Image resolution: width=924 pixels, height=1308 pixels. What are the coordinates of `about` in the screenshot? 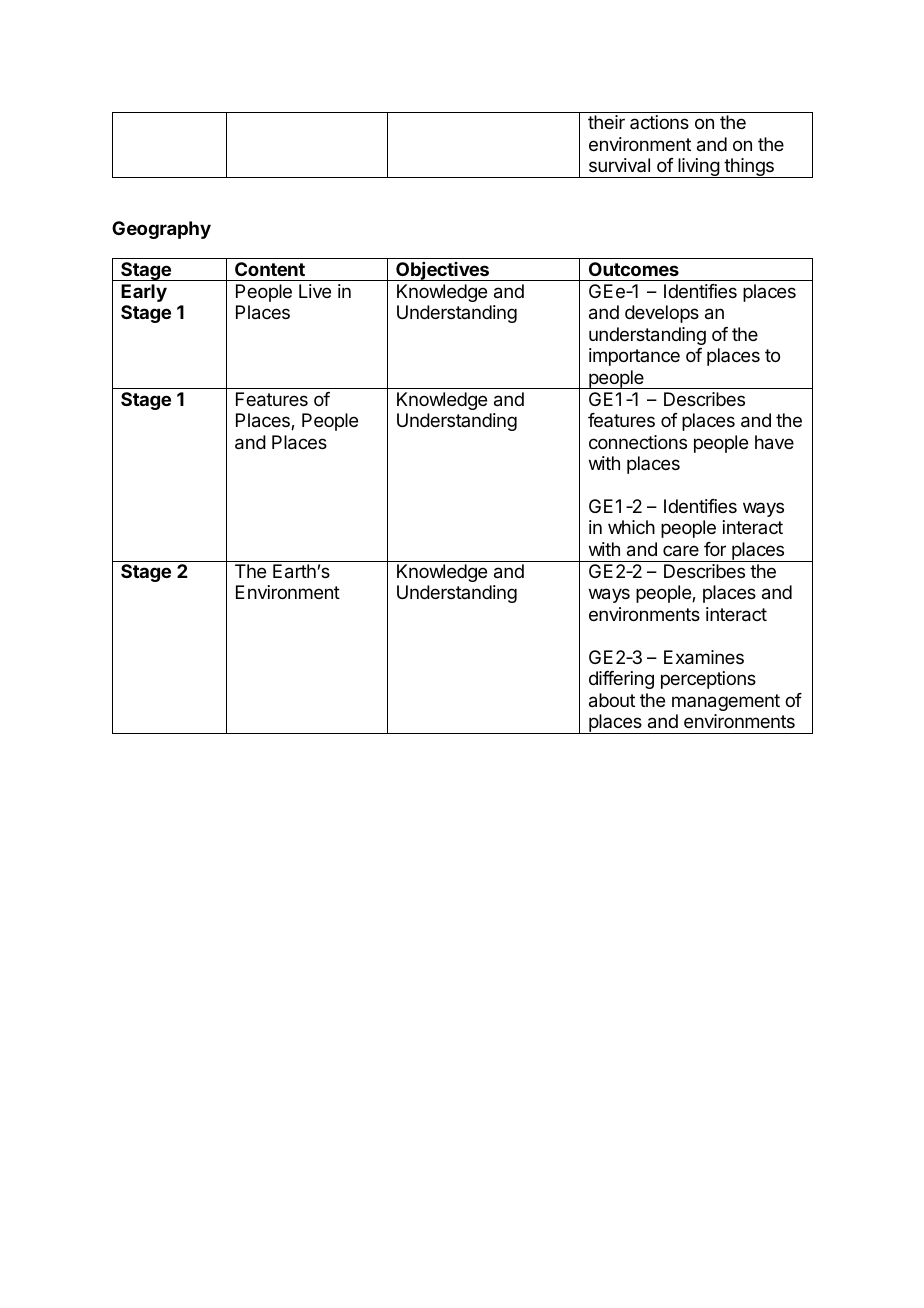 It's located at (612, 700).
